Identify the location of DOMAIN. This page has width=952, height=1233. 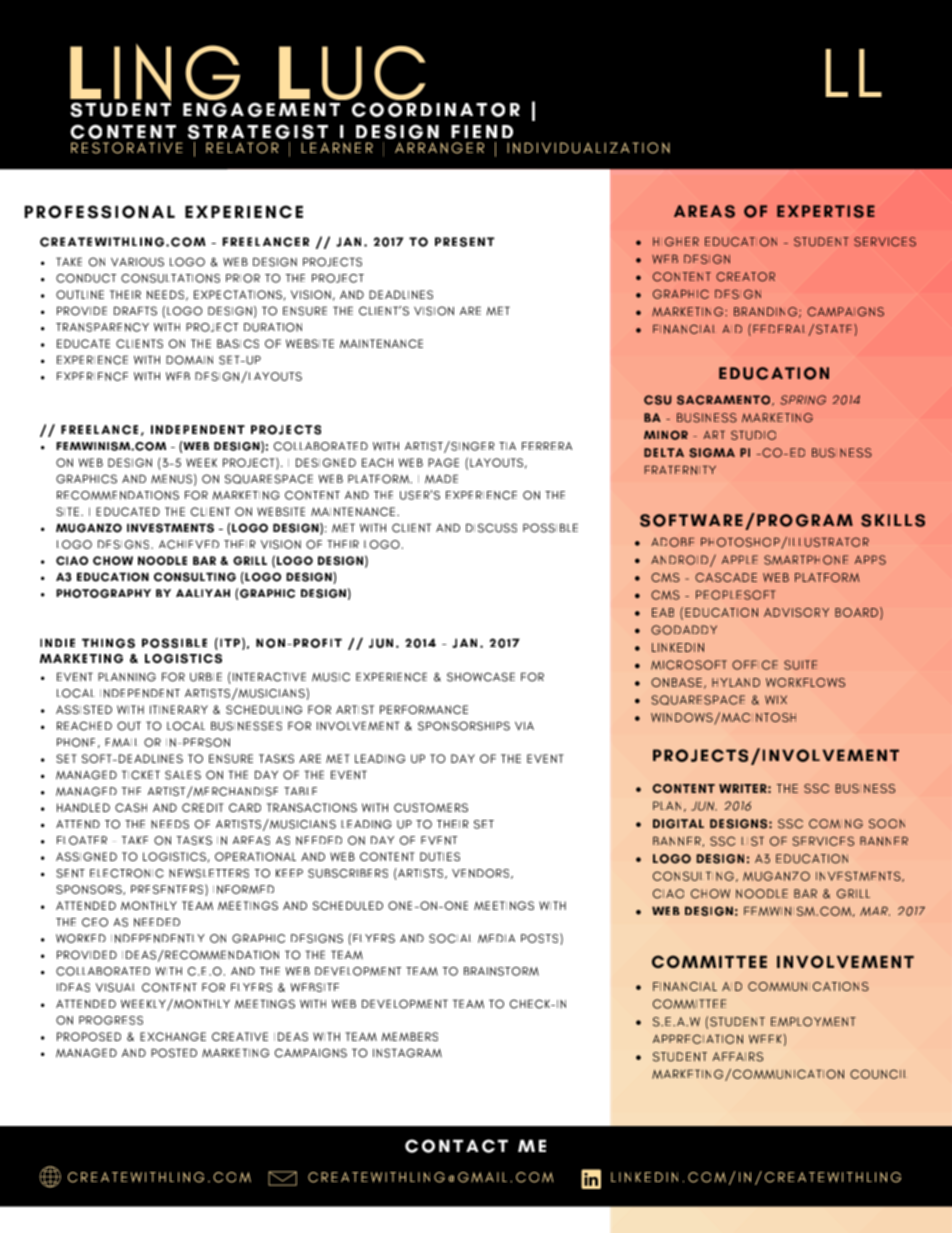
(189, 360).
